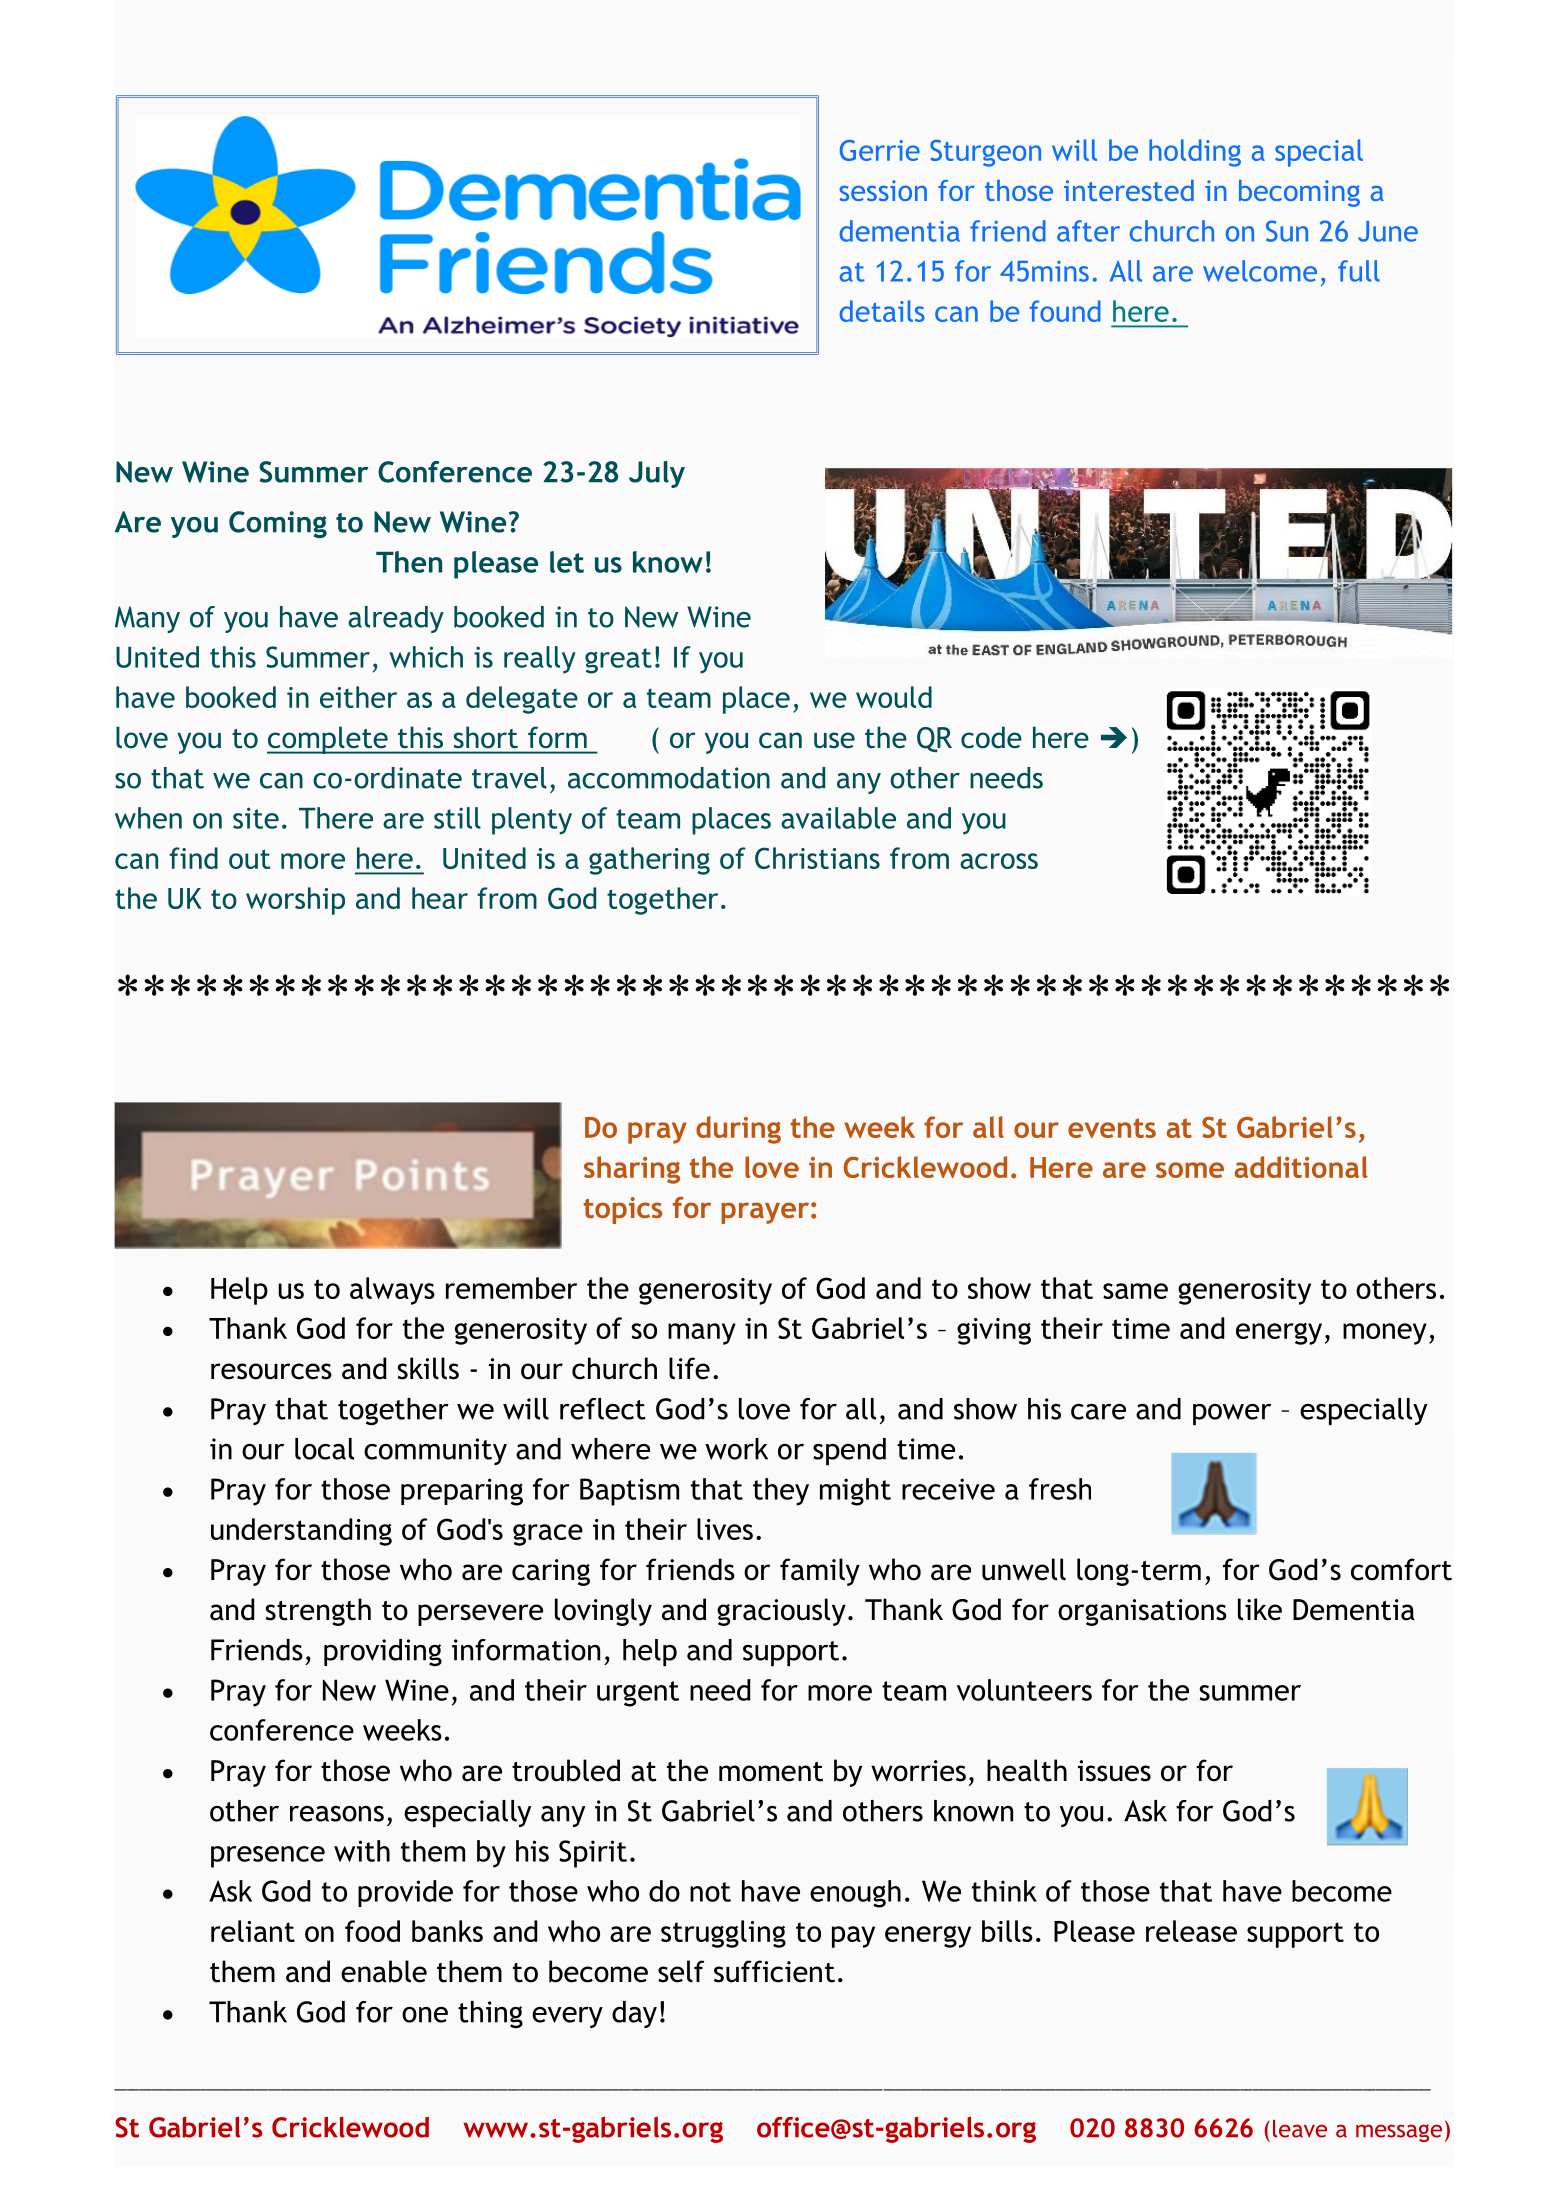  Describe the element at coordinates (883, 190) in the screenshot. I see `session` at that location.
